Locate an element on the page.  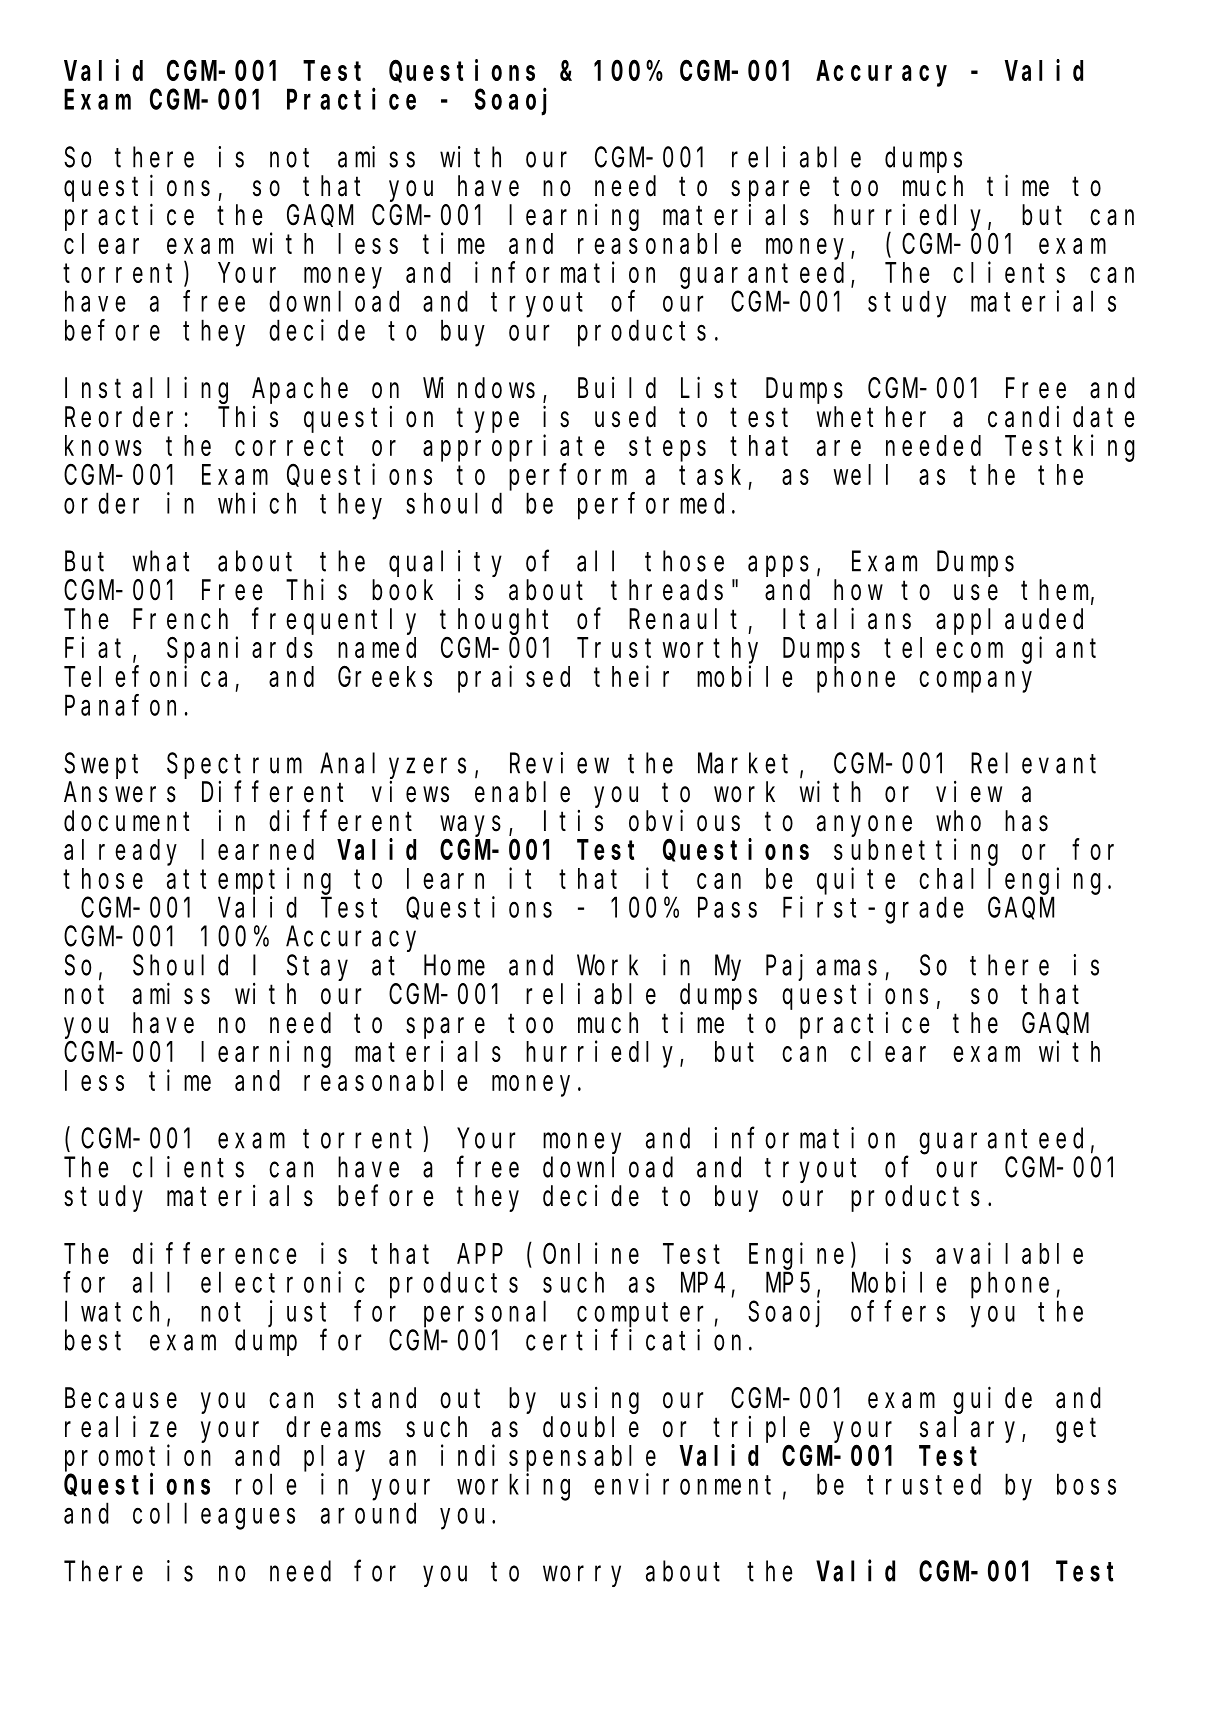
challenging is located at coordinates (1010, 881).
